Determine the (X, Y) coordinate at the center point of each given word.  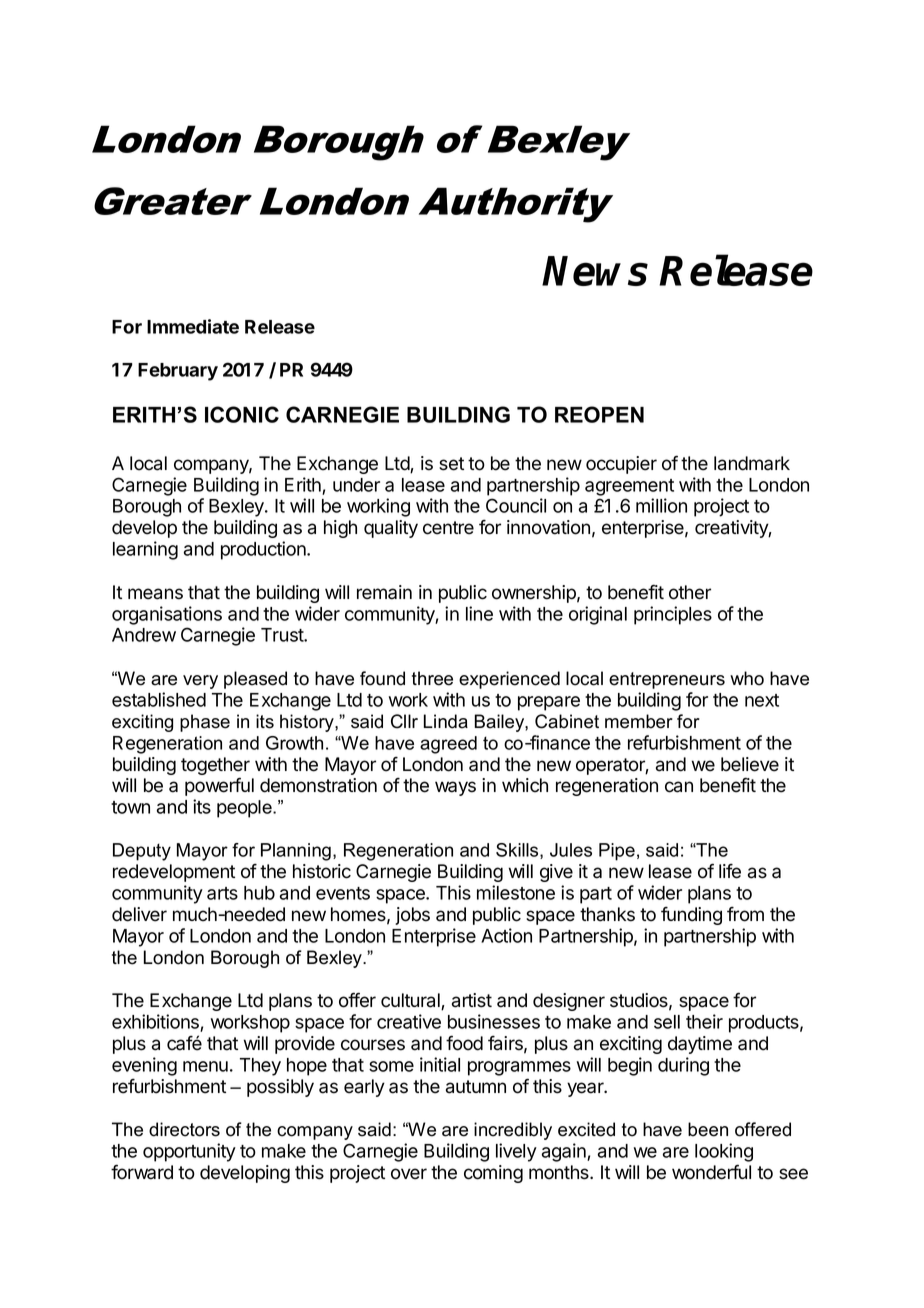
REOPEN (599, 414)
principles (673, 615)
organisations (167, 615)
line (479, 613)
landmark (752, 463)
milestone (516, 892)
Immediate (193, 326)
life (730, 871)
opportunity (189, 1152)
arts (222, 893)
